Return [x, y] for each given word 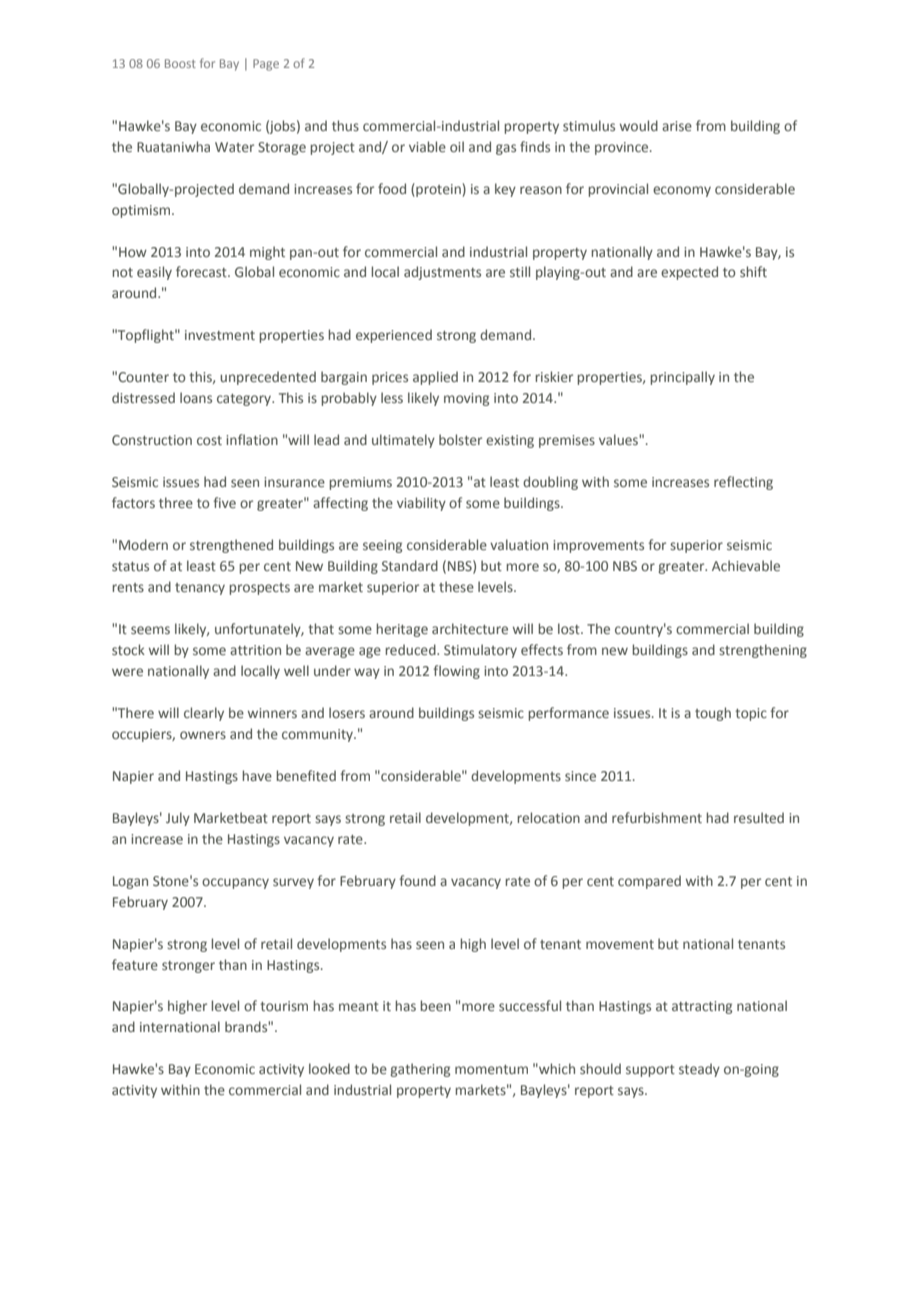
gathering [420, 1070]
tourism [284, 1006]
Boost [180, 63]
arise [677, 126]
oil [457, 146]
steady [699, 1070]
